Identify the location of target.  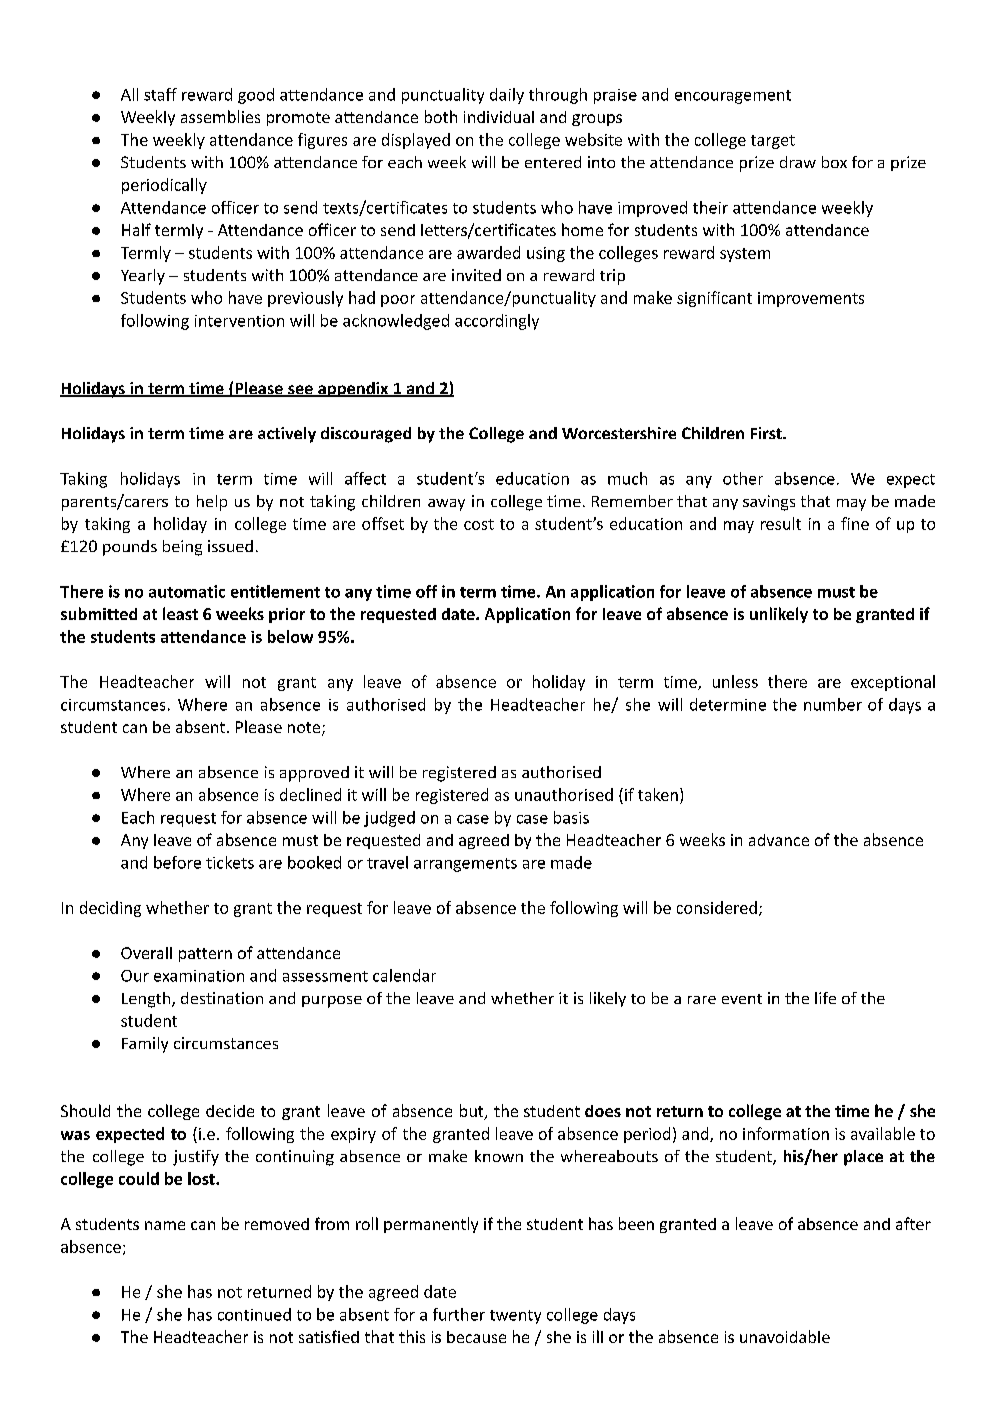
(773, 142).
